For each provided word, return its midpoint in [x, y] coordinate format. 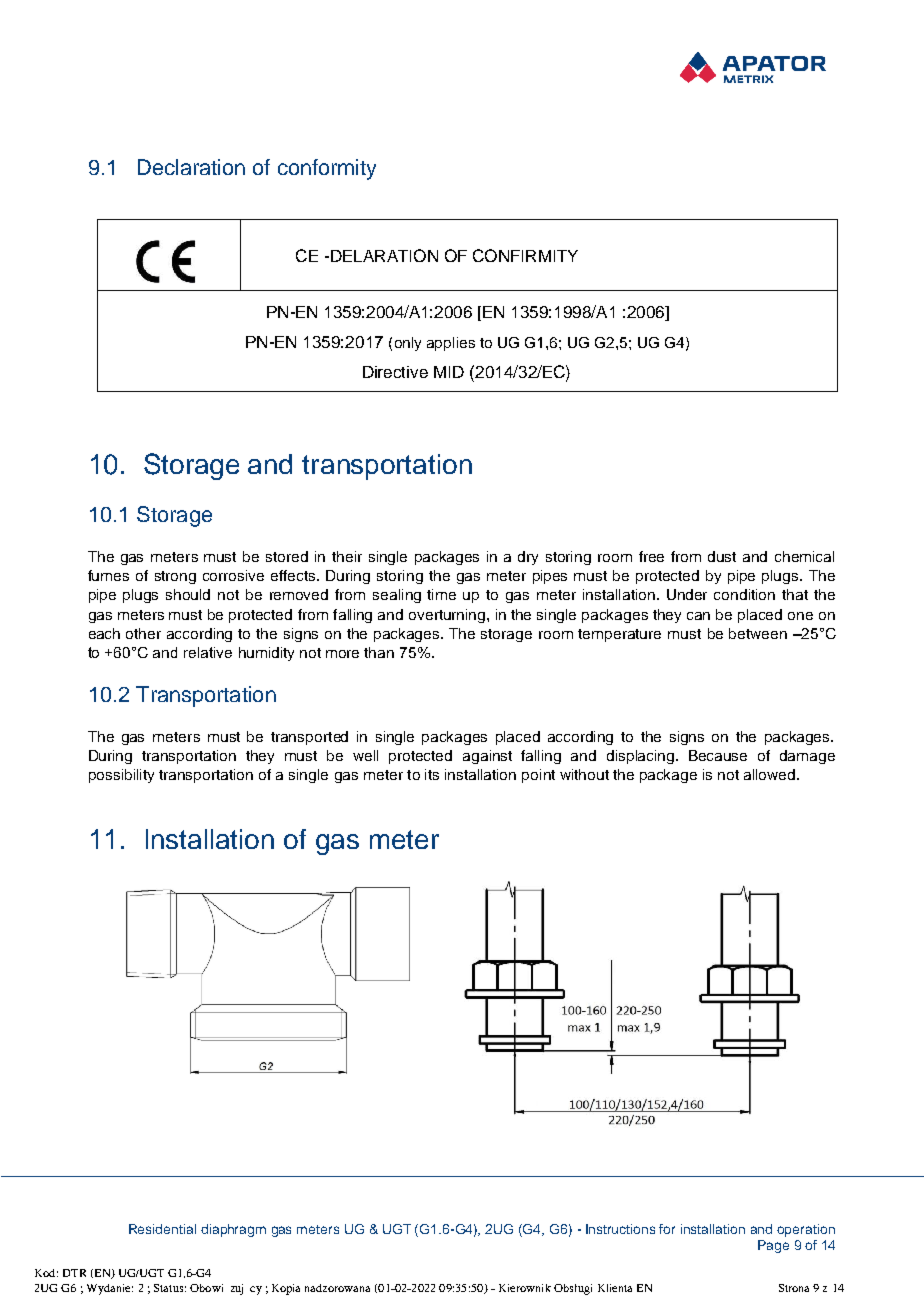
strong [175, 577]
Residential [162, 1229]
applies [451, 344]
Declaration [191, 167]
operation [806, 1230]
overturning [448, 616]
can [698, 616]
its [432, 774]
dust [722, 556]
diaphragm [233, 1230]
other [143, 633]
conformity [327, 169]
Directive [395, 372]
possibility [121, 776]
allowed [771, 774]
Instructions [620, 1229]
